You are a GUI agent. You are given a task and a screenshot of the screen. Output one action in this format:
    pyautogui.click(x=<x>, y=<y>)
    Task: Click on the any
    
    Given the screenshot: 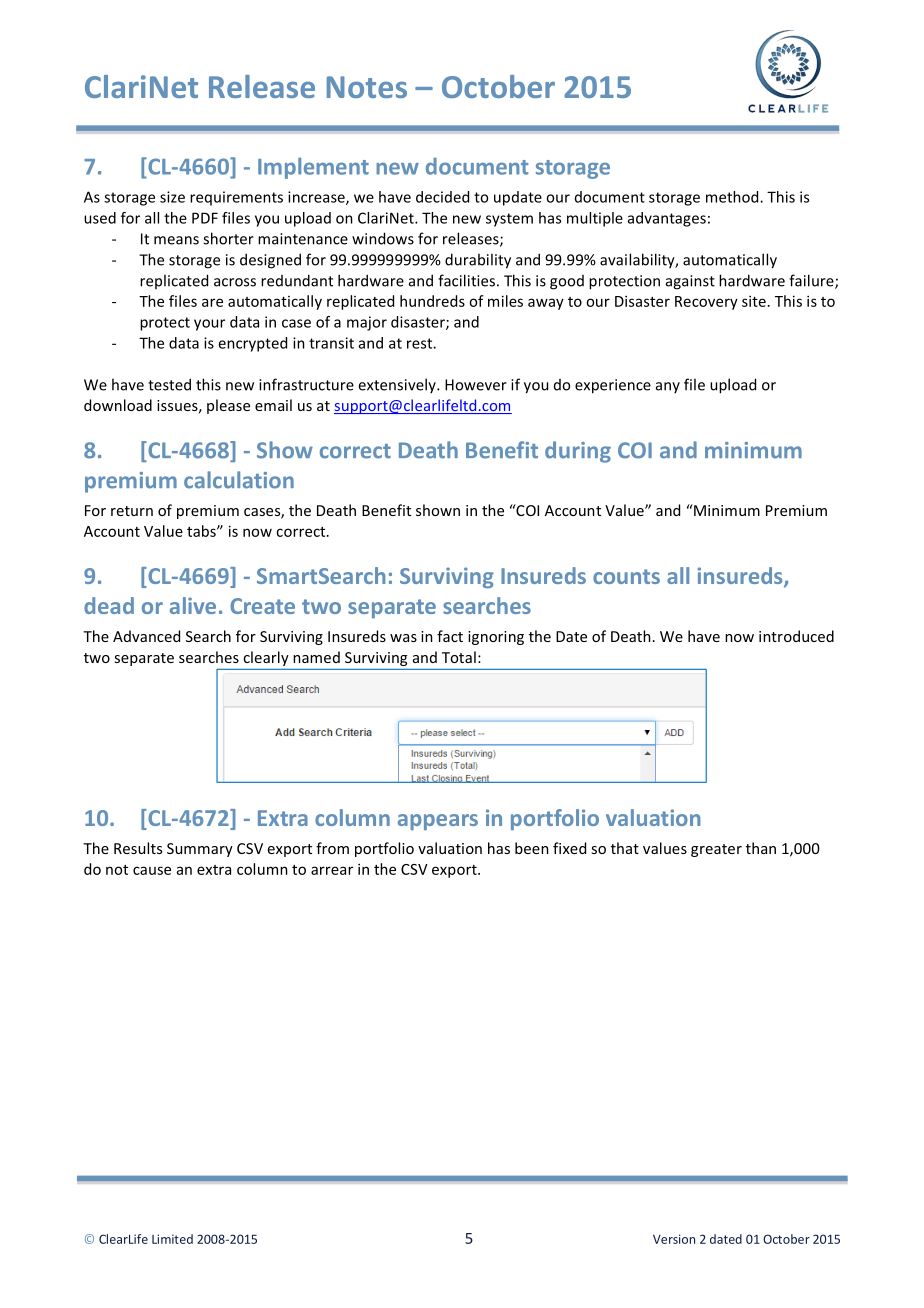 What is the action you would take?
    pyautogui.click(x=668, y=387)
